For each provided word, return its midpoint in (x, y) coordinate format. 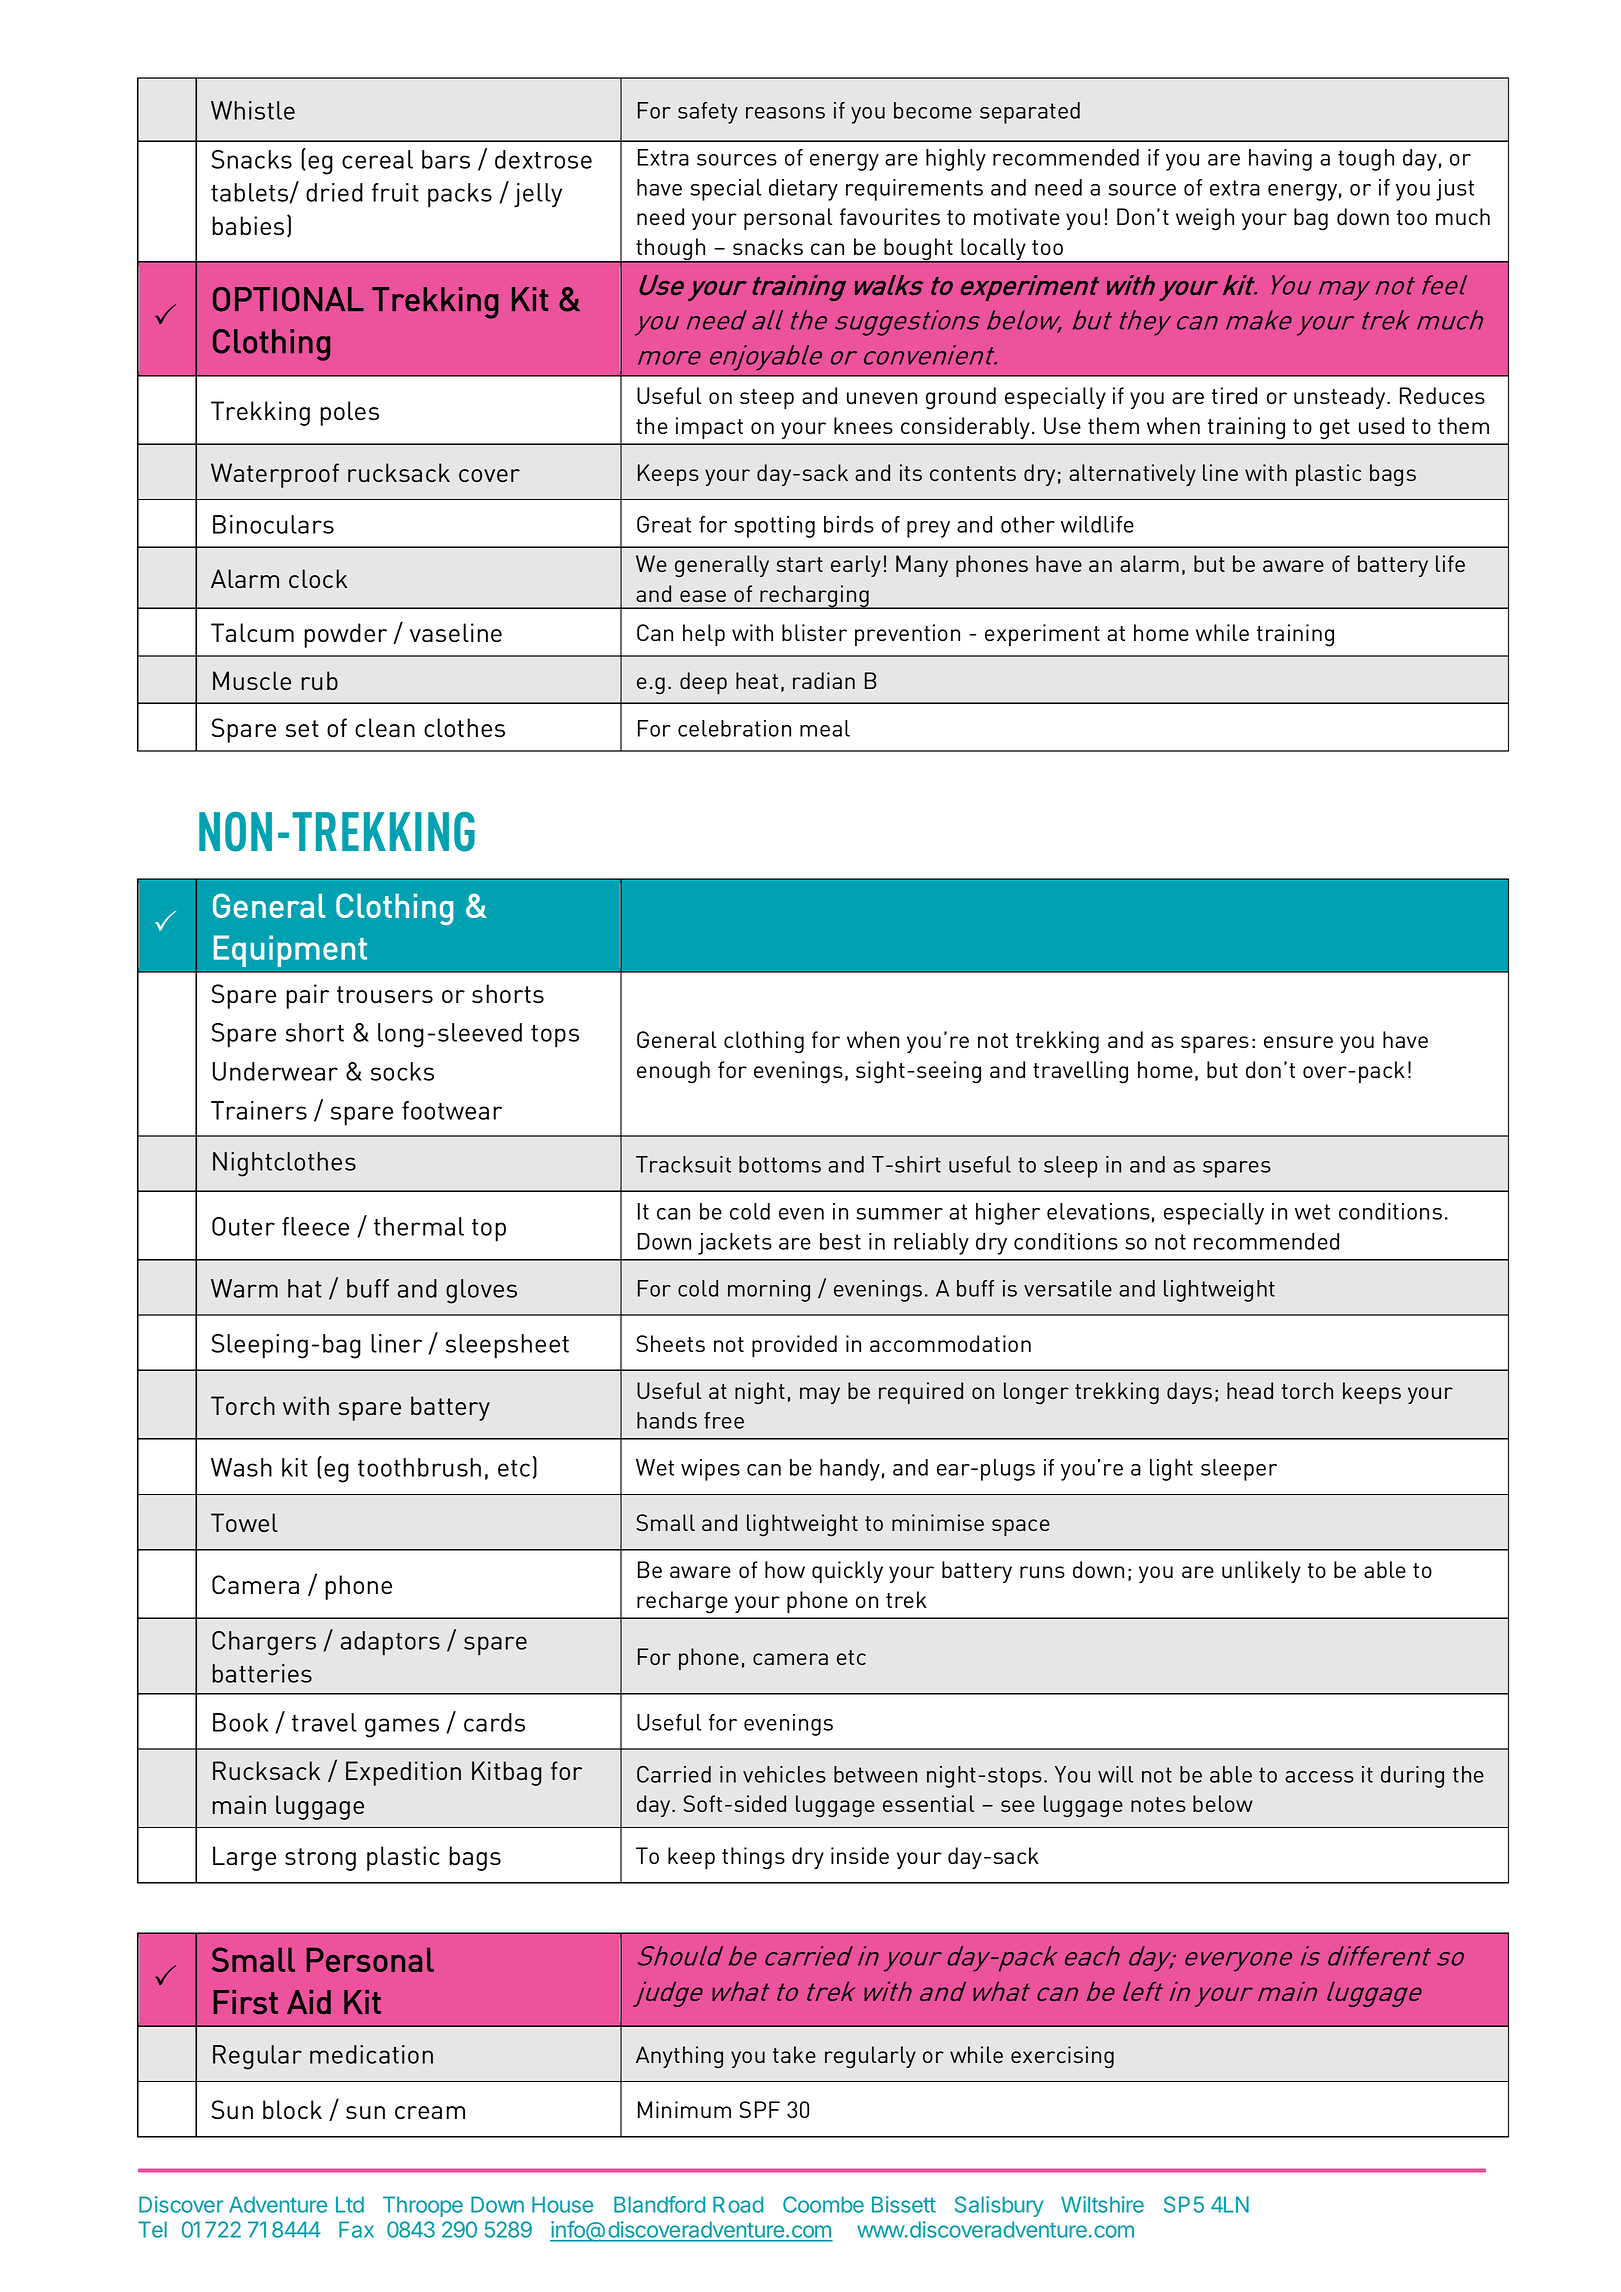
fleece (315, 1226)
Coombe (823, 2204)
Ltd (350, 2204)
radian (824, 680)
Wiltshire (1102, 2204)
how (785, 1569)
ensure (1298, 1042)
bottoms (780, 1164)
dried (334, 192)
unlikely (1261, 1572)
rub (319, 680)
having (1280, 160)
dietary (803, 190)
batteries (262, 1673)
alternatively (1132, 475)
